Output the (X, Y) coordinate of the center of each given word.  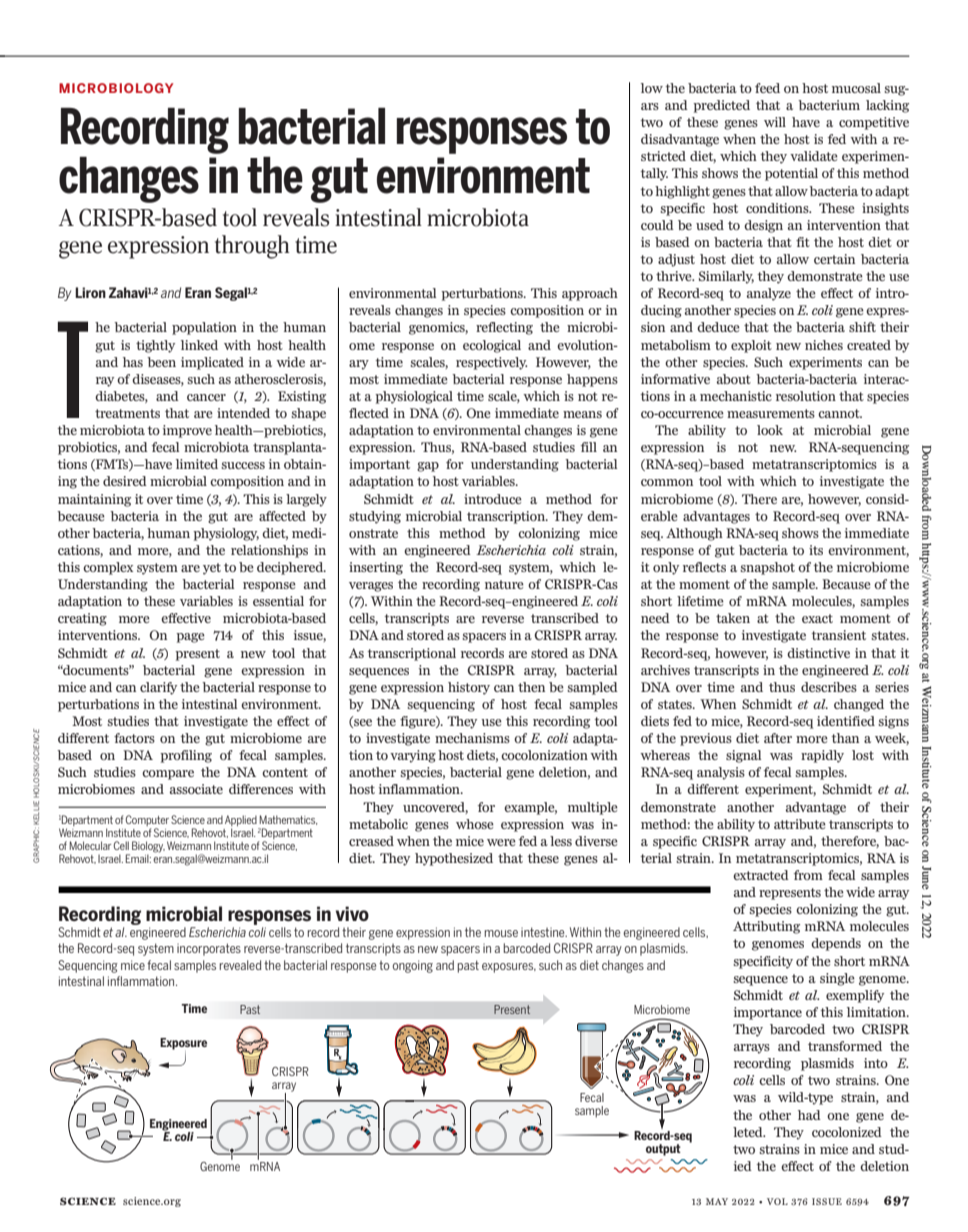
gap (428, 467)
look (770, 430)
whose (475, 824)
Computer (147, 822)
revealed (240, 965)
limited (197, 464)
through (252, 247)
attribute (800, 824)
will (775, 122)
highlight (682, 192)
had (809, 1115)
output (663, 1150)
